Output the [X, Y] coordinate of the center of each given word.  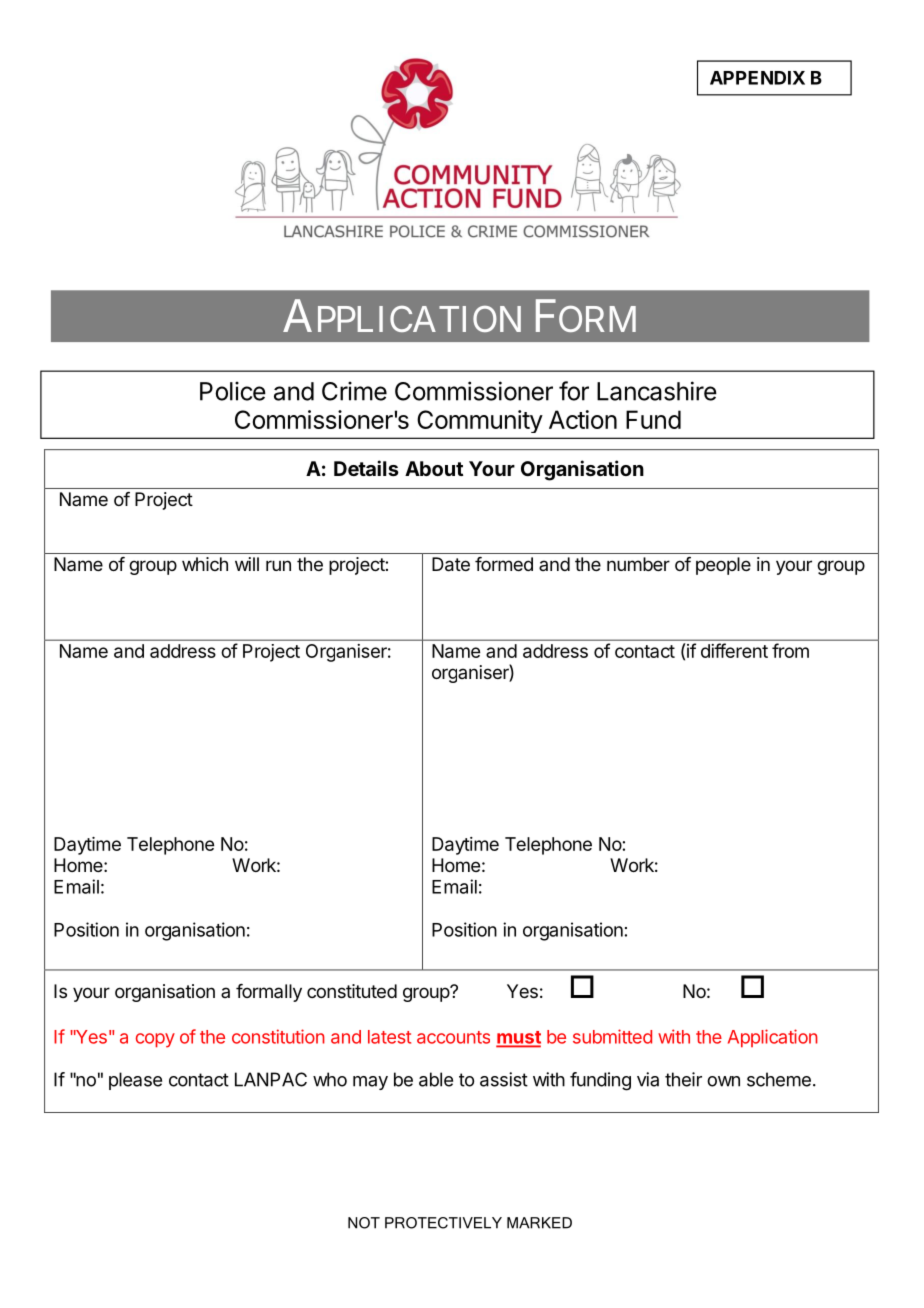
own [723, 1081]
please [135, 1081]
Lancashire [657, 391]
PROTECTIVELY [443, 1223]
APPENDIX [757, 78]
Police [233, 391]
